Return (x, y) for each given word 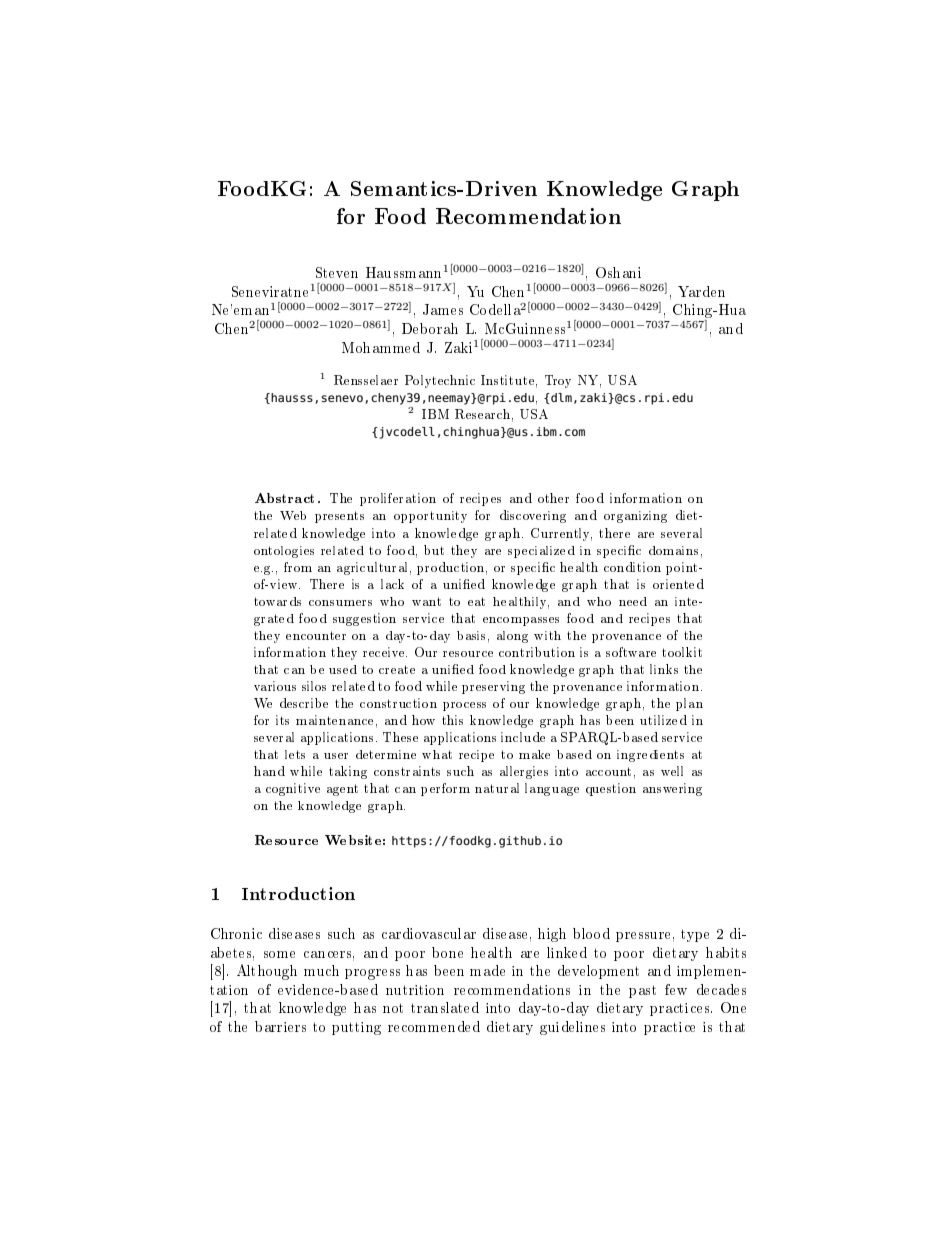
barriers (280, 1026)
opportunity (430, 517)
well (672, 771)
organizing (635, 517)
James (443, 309)
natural (497, 788)
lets (295, 754)
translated (445, 1007)
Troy (558, 381)
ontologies (284, 552)
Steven (337, 272)
